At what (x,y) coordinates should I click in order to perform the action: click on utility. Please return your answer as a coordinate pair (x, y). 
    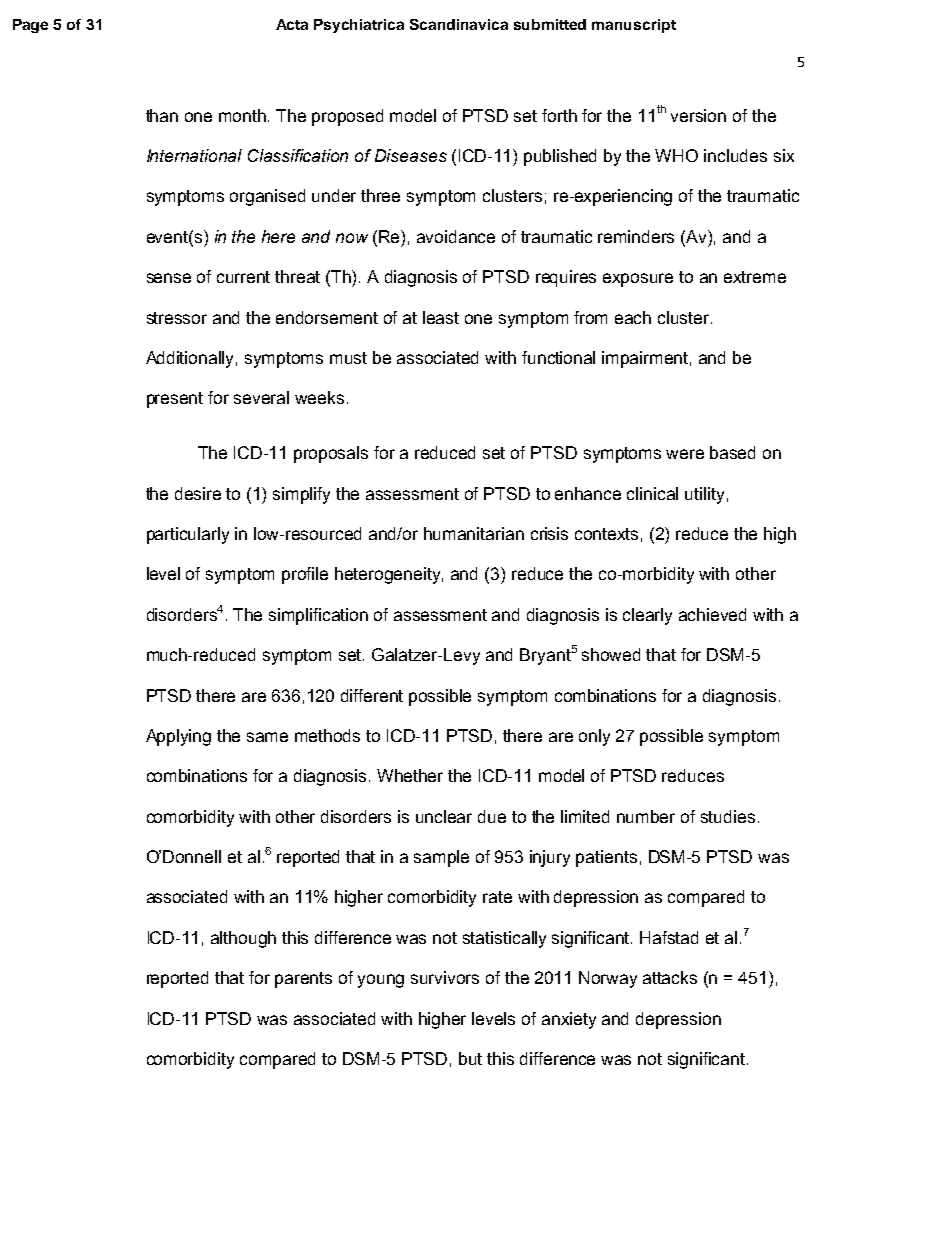
    Looking at the image, I should click on (704, 495).
